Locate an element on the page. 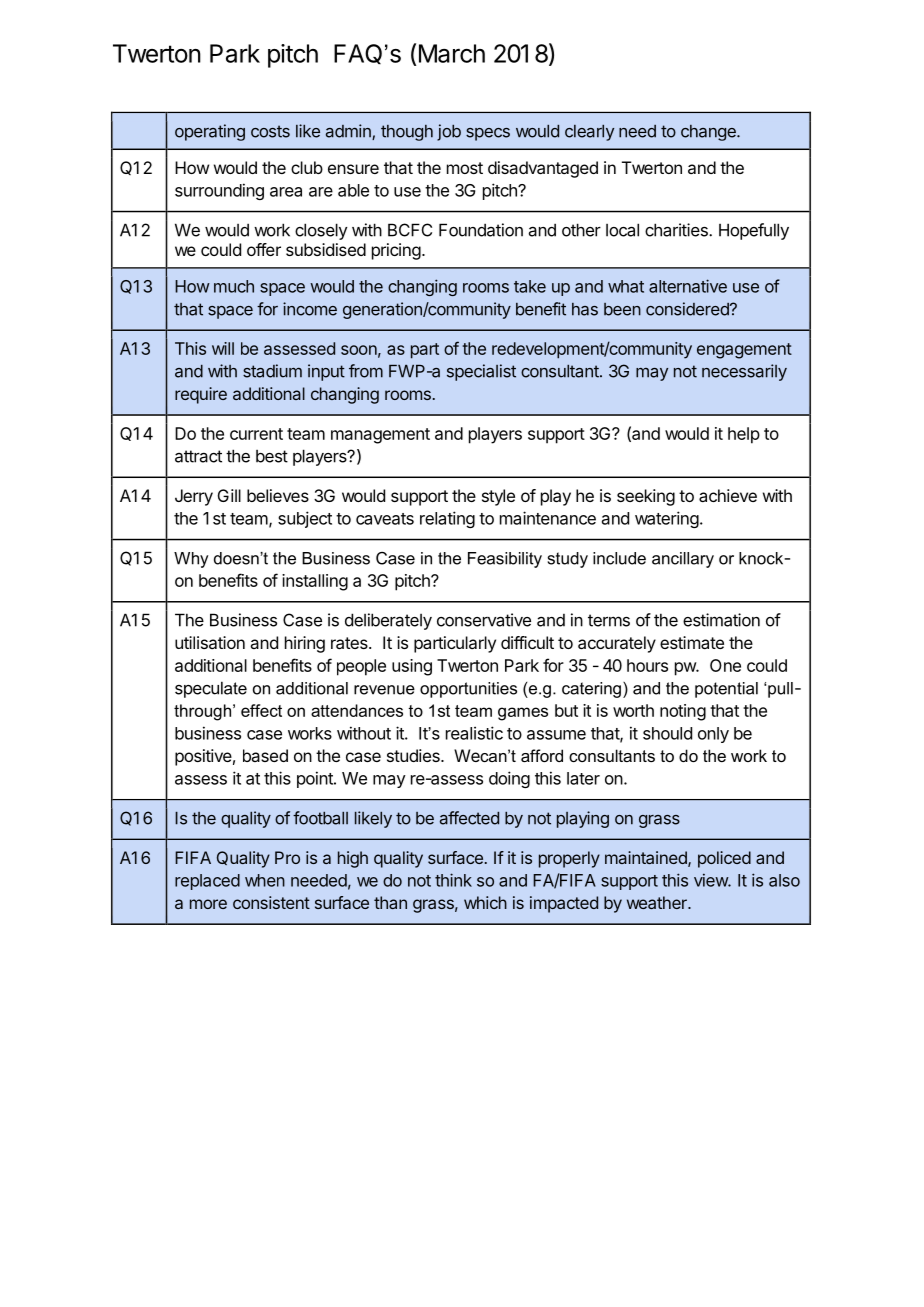 This image has height=1307, width=924. which is located at coordinates (485, 902).
